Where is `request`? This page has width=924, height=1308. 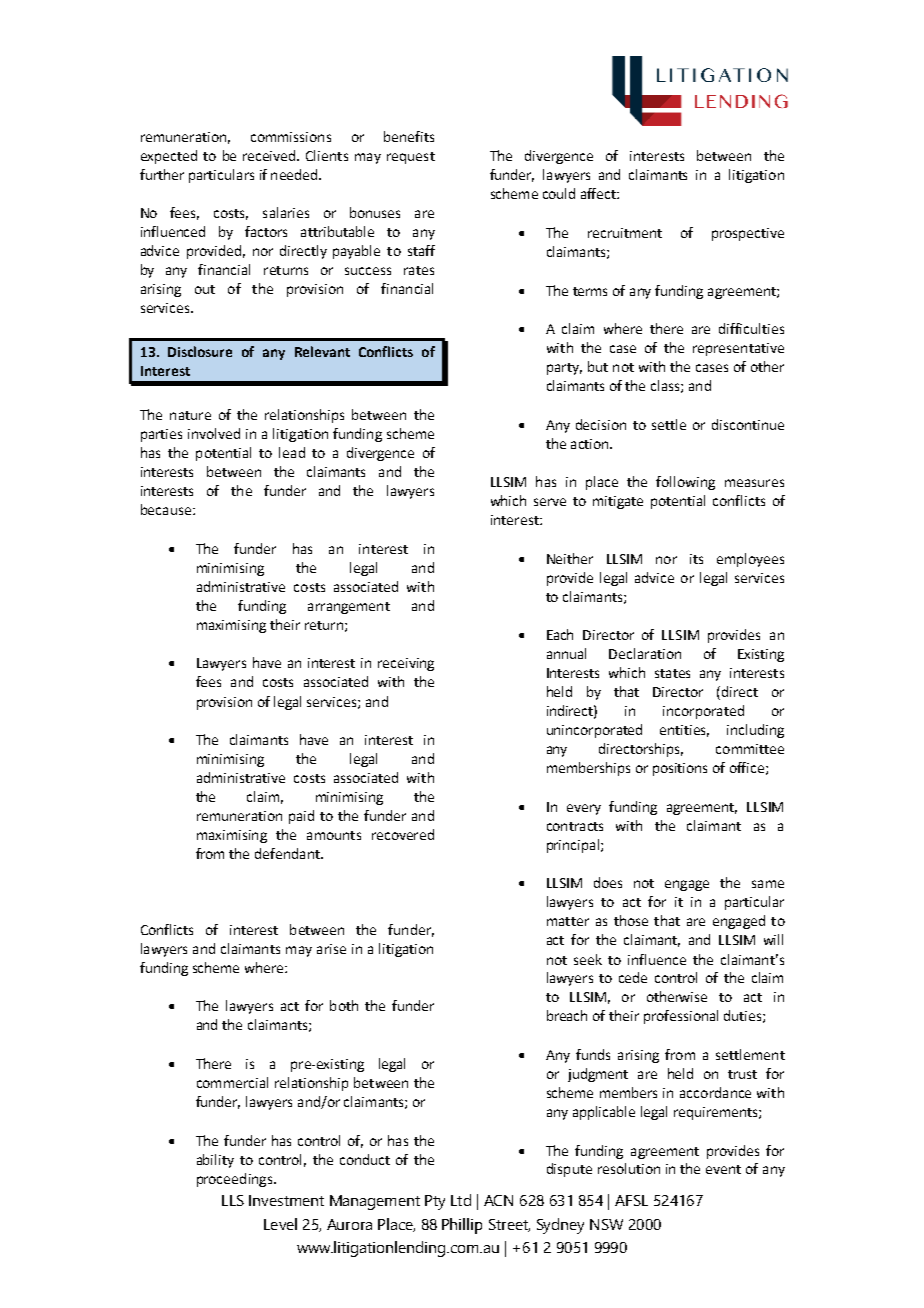
request is located at coordinates (411, 158).
